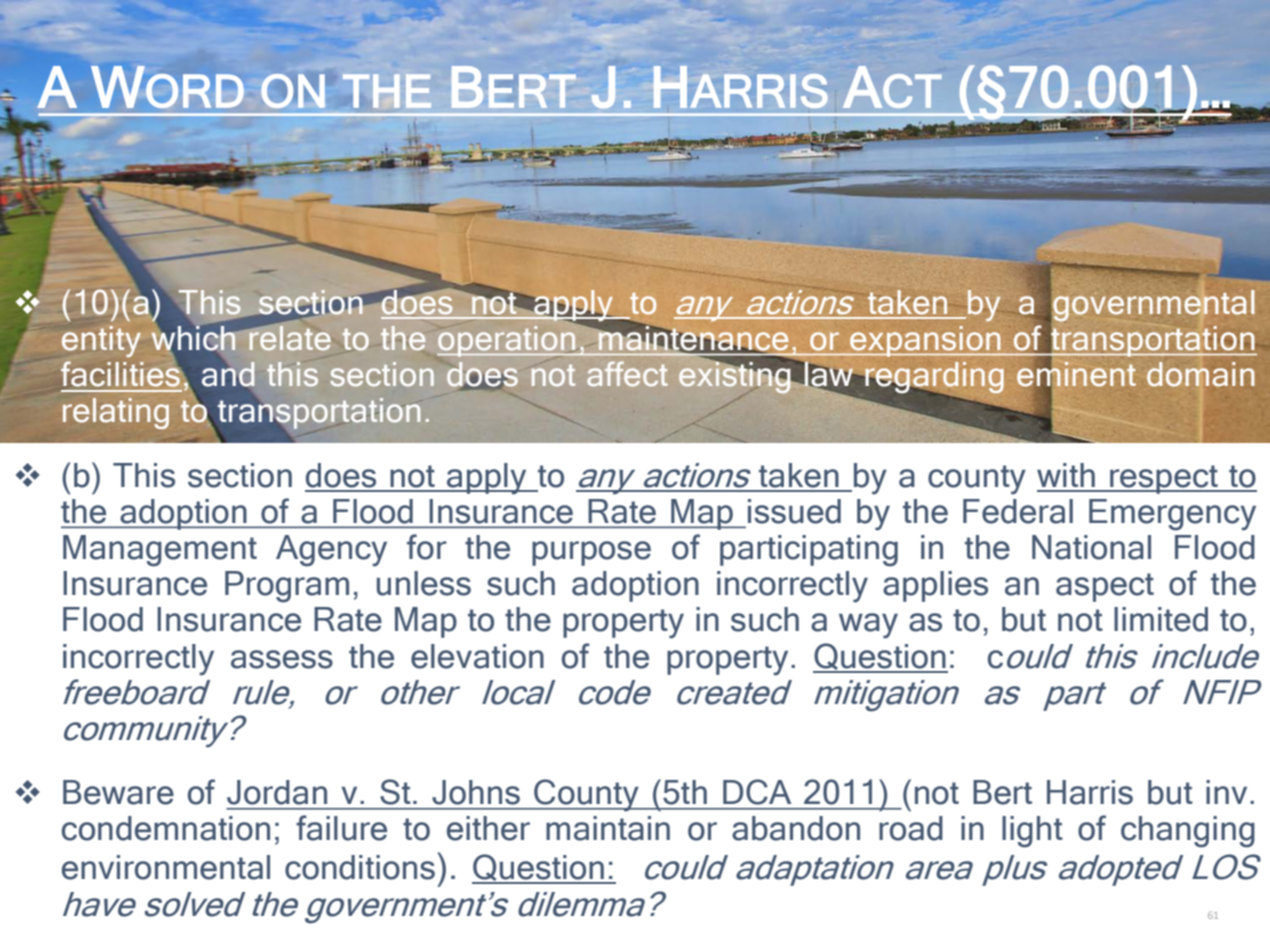 This document has height=952, width=1270. Describe the element at coordinates (608, 828) in the document. I see `maintain` at that location.
